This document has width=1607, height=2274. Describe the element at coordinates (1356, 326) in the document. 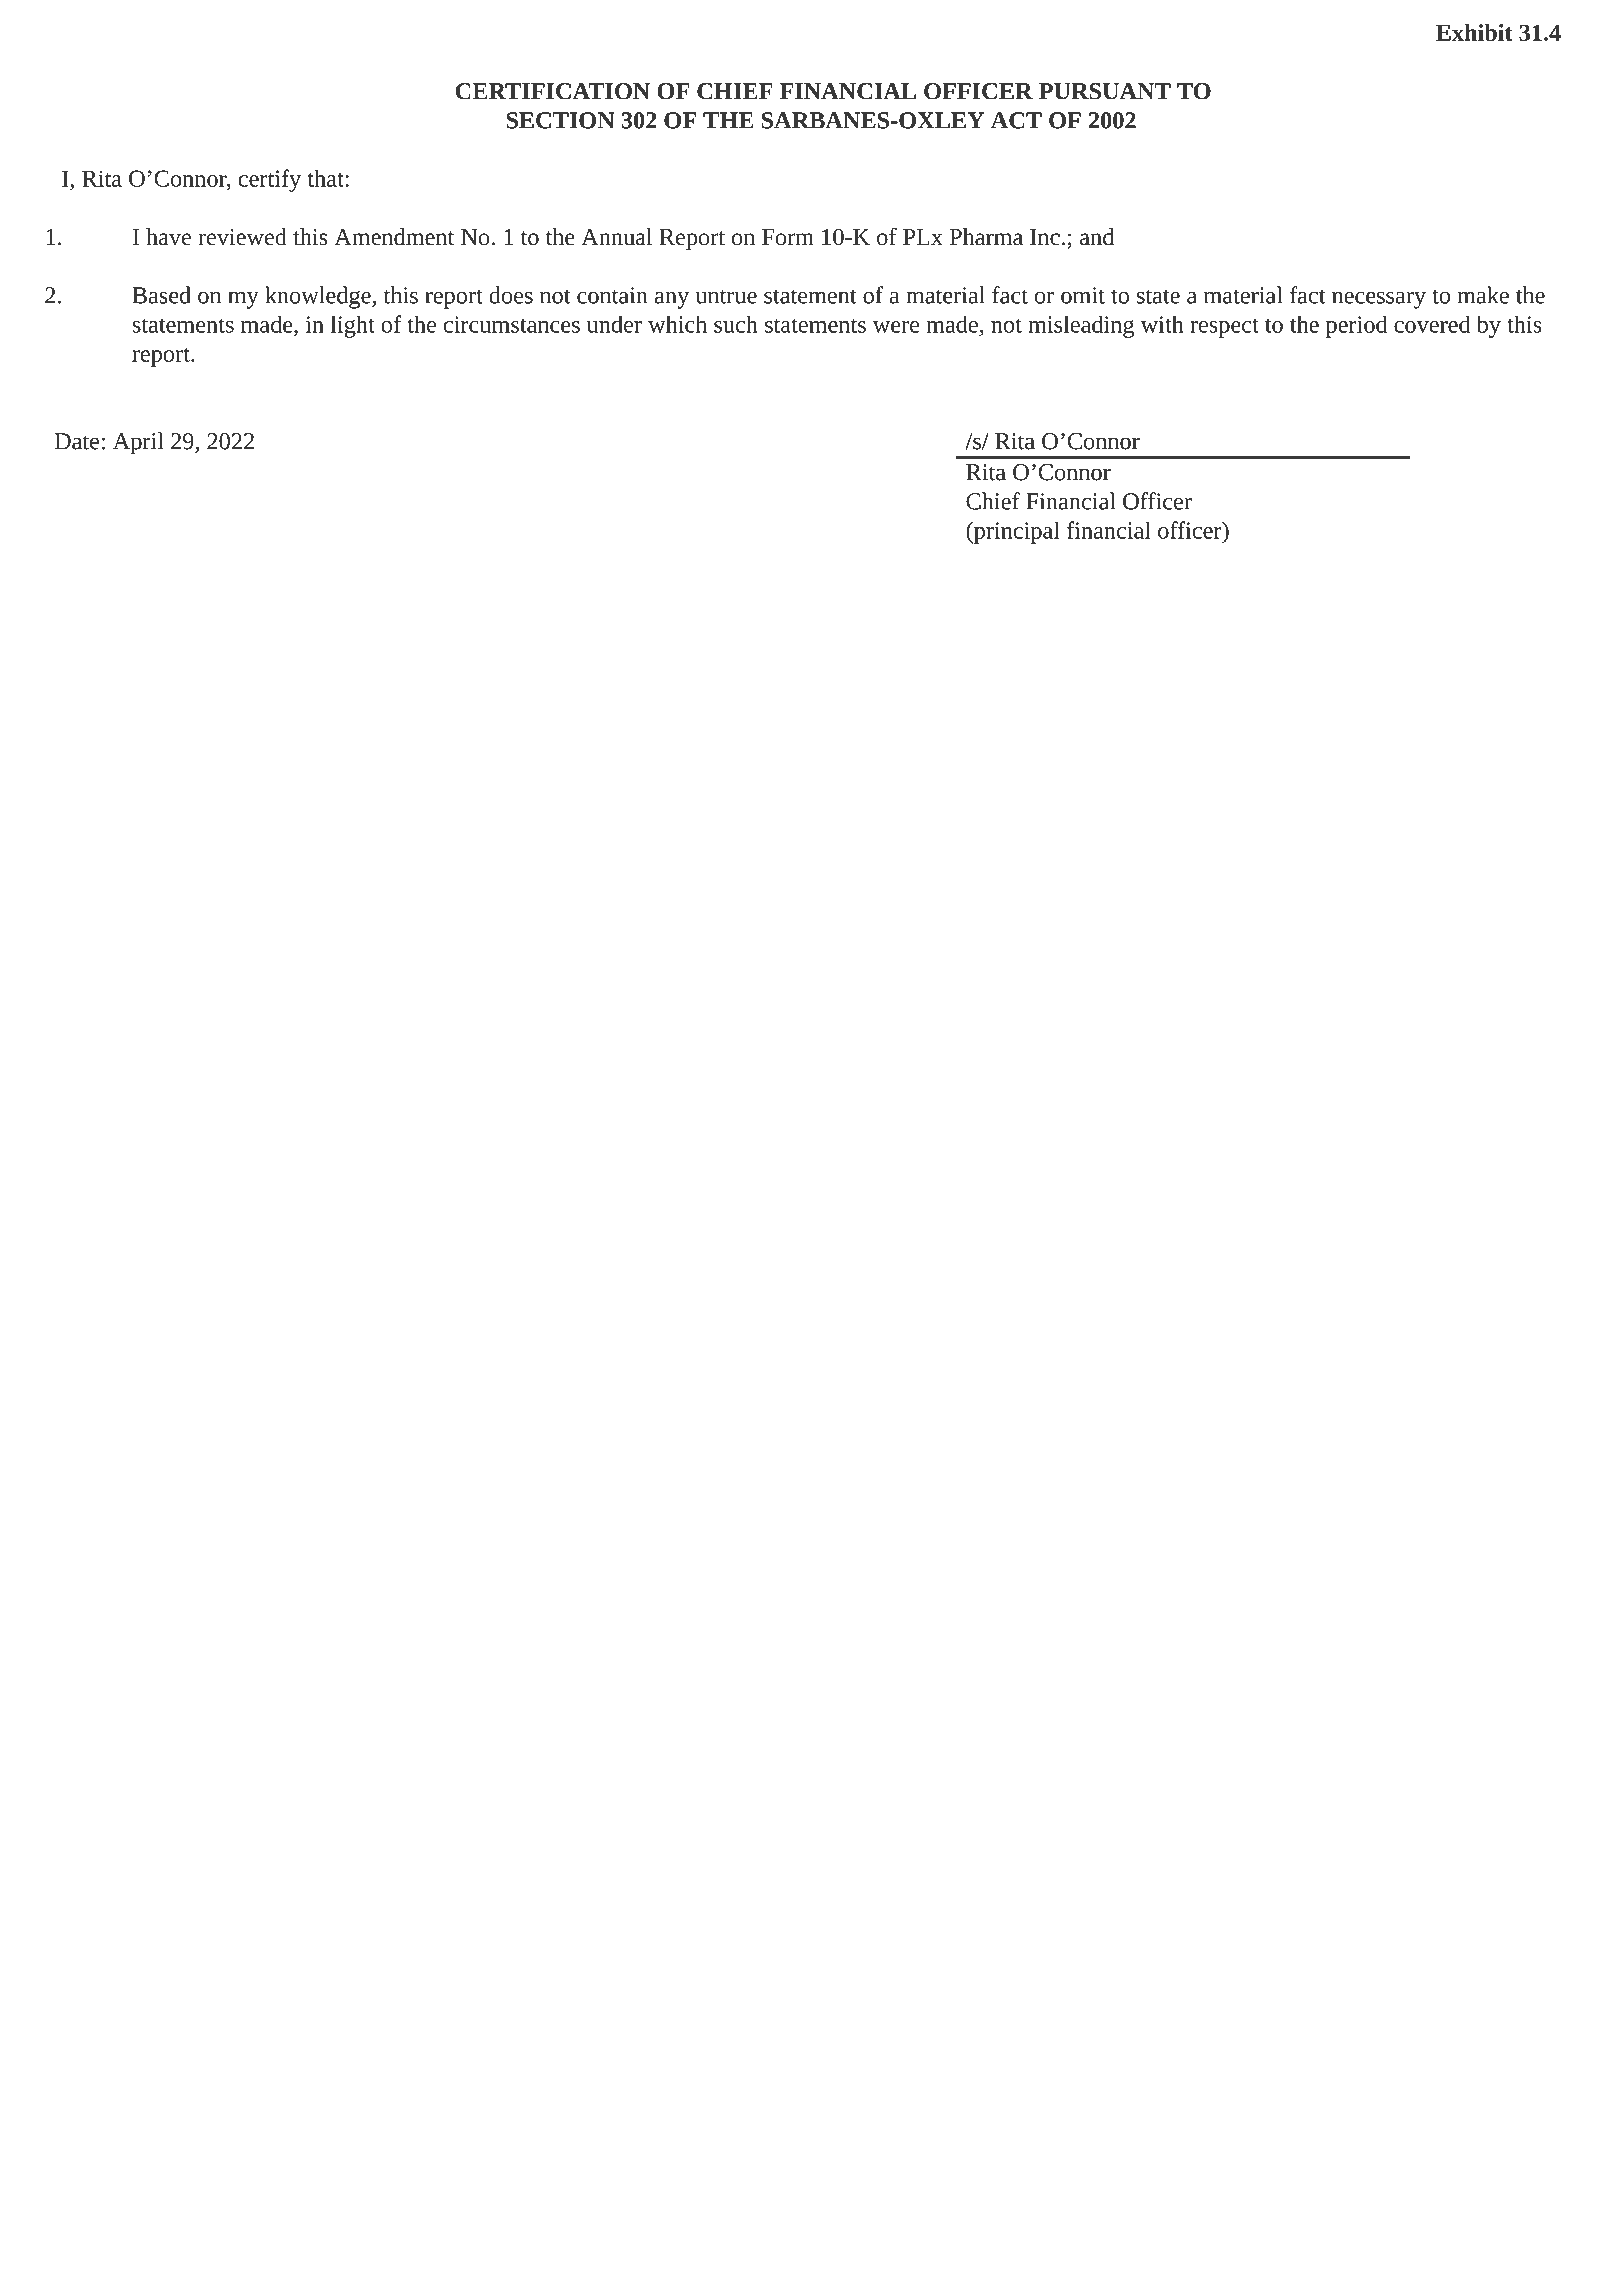

I see `period` at that location.
